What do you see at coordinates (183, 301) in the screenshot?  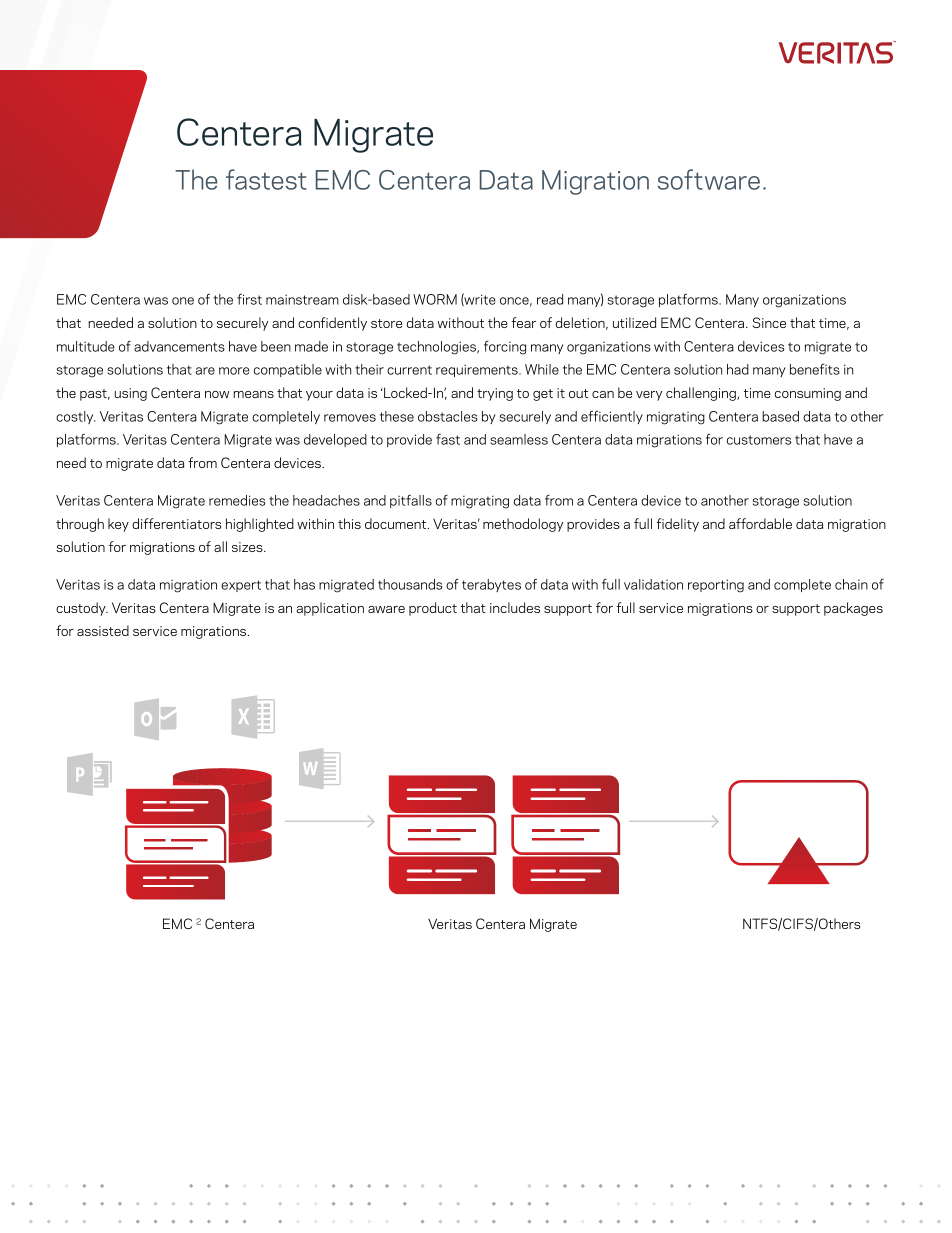 I see `one` at bounding box center [183, 301].
